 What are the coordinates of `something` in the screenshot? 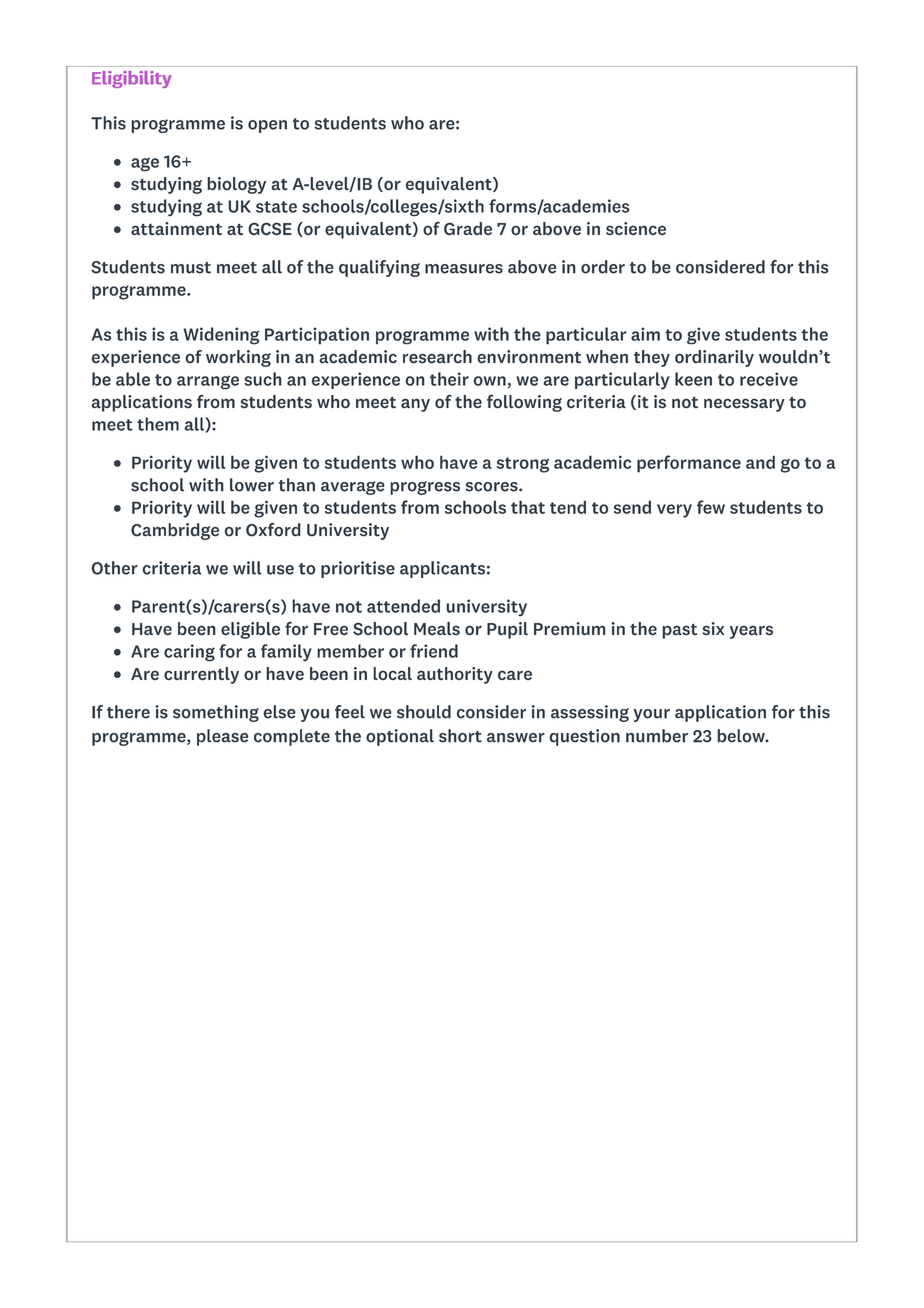 It's located at (216, 713).
